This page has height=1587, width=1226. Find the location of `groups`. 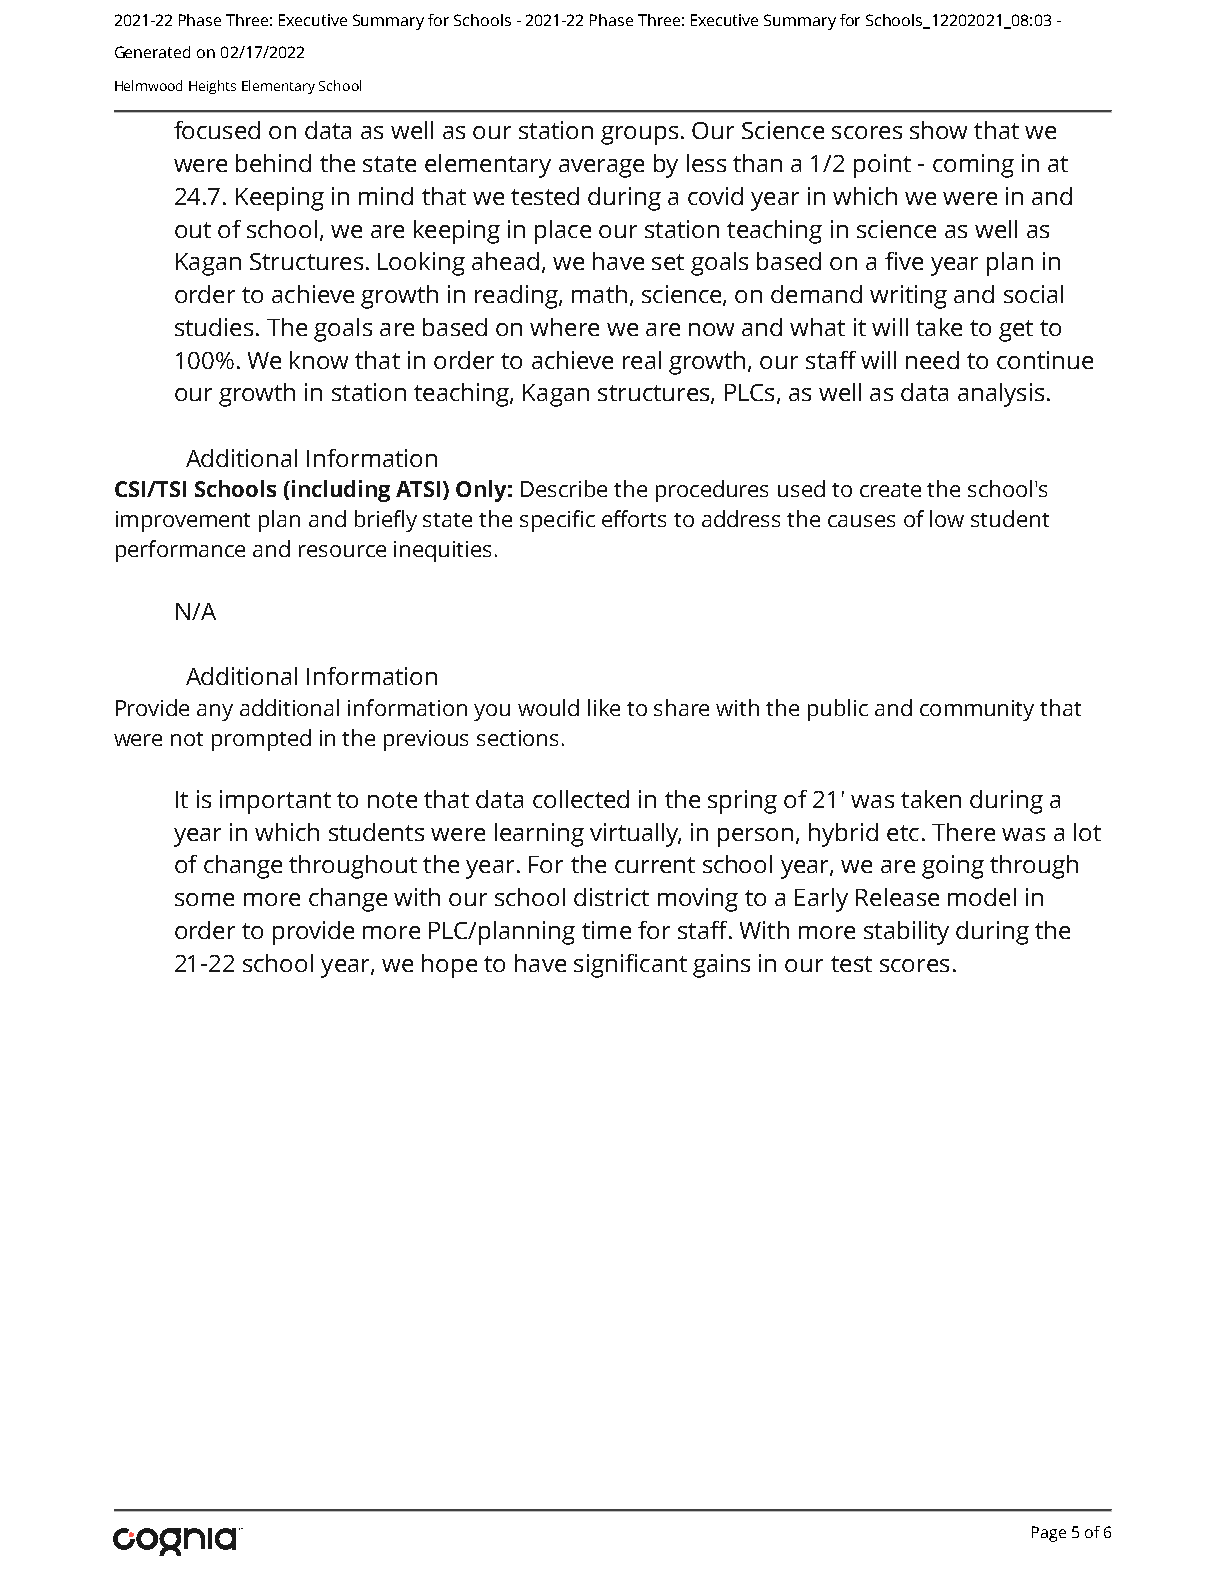

groups is located at coordinates (639, 135).
